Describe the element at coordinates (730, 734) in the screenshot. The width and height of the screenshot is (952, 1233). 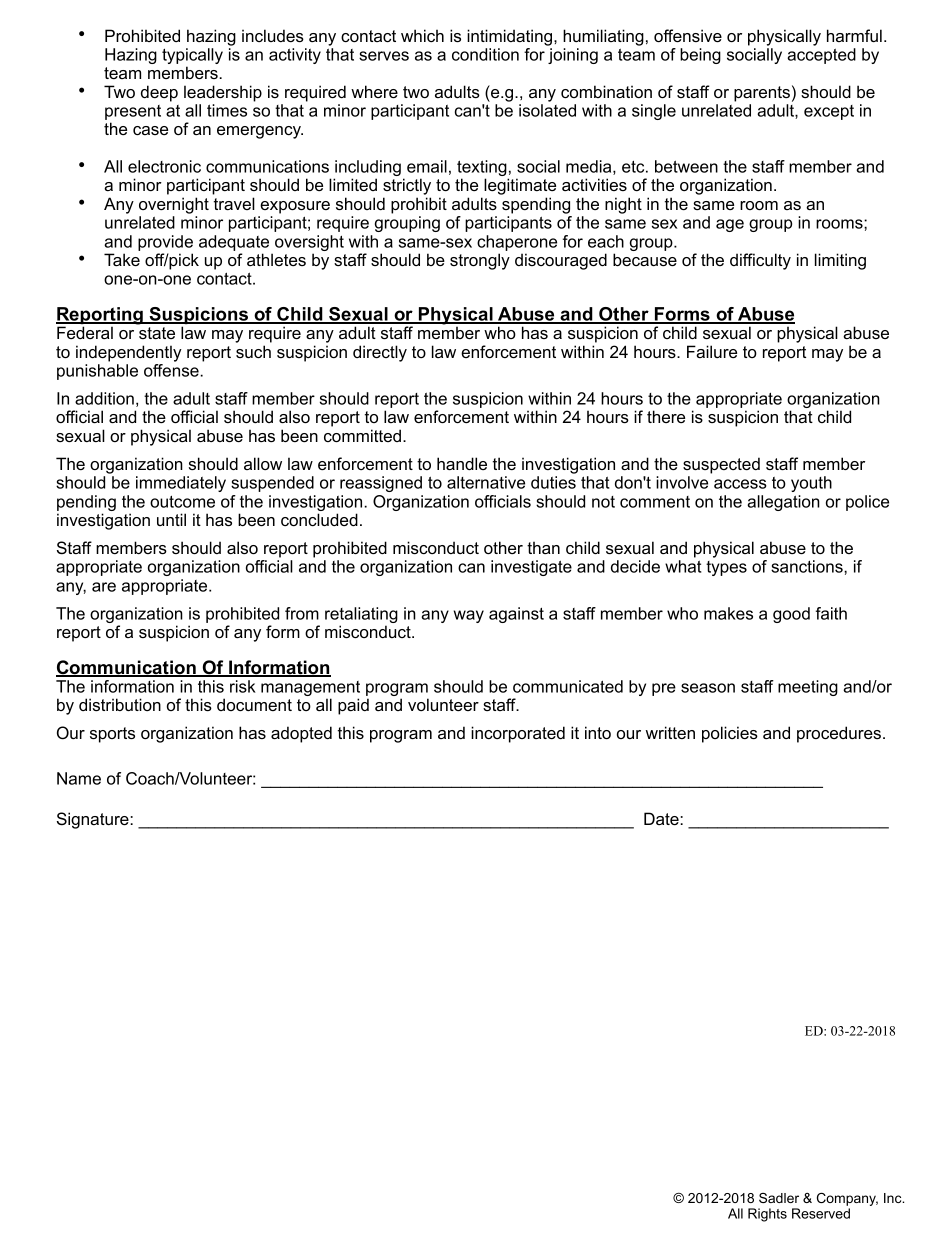
I see `policies` at that location.
